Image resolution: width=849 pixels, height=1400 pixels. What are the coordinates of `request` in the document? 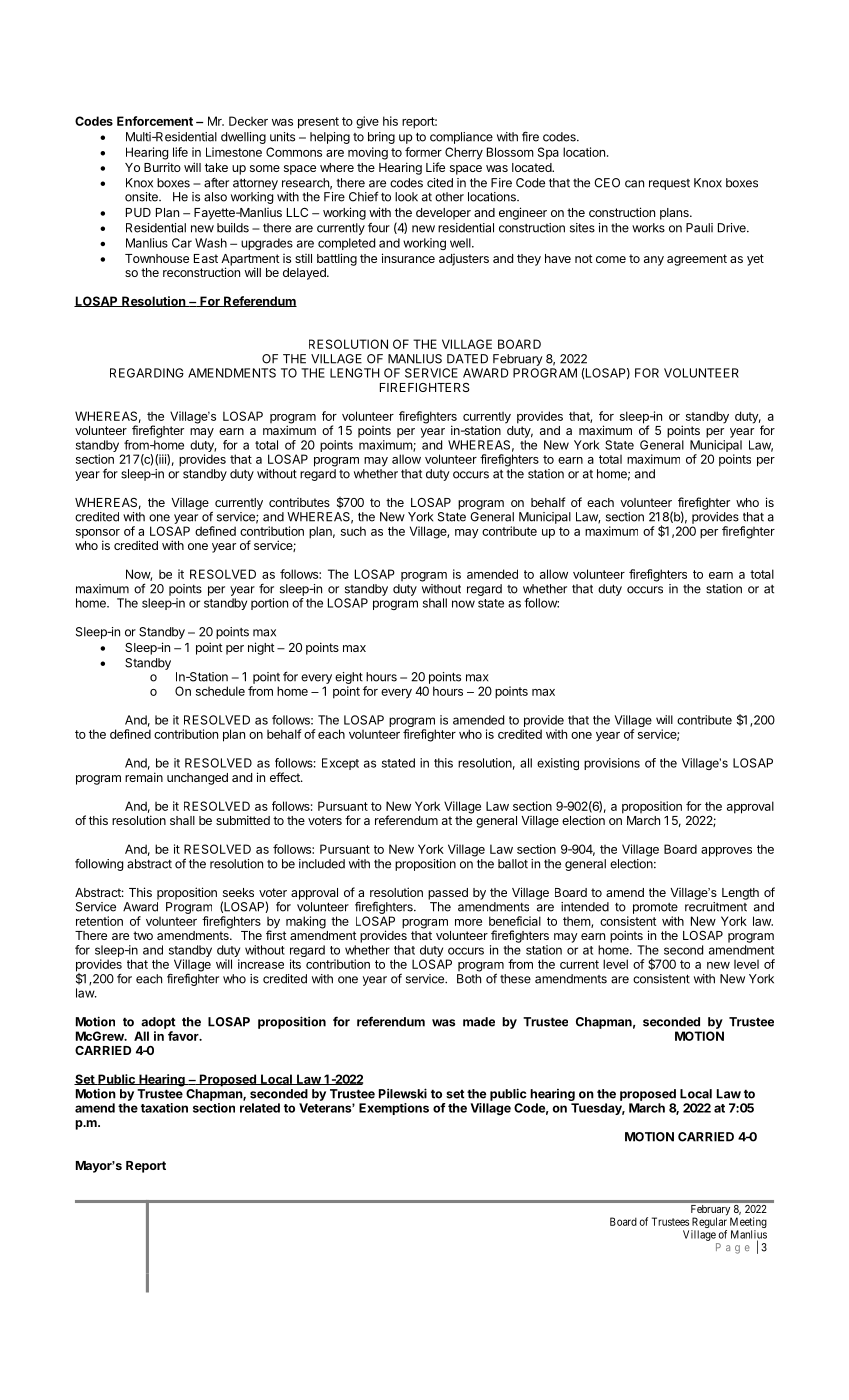 It's located at (669, 184).
